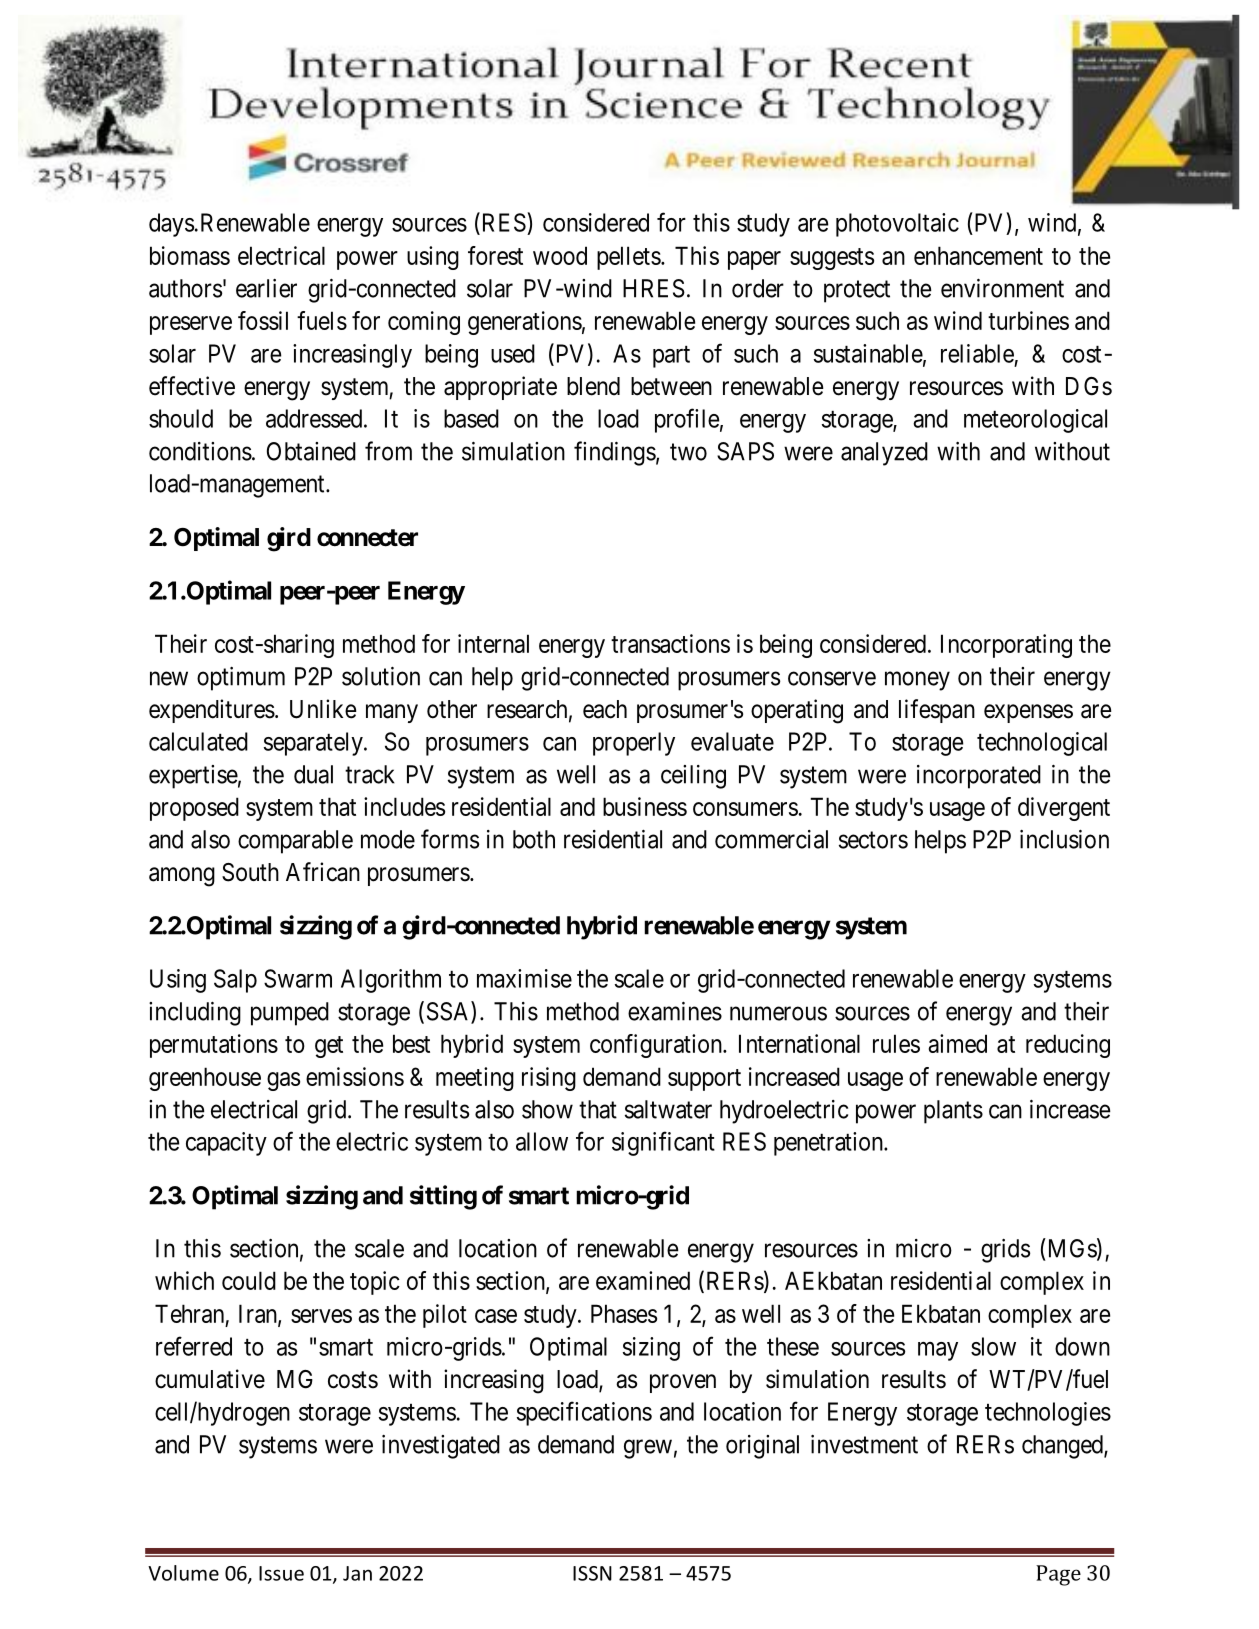 The image size is (1259, 1629). I want to click on enhancement, so click(978, 255).
